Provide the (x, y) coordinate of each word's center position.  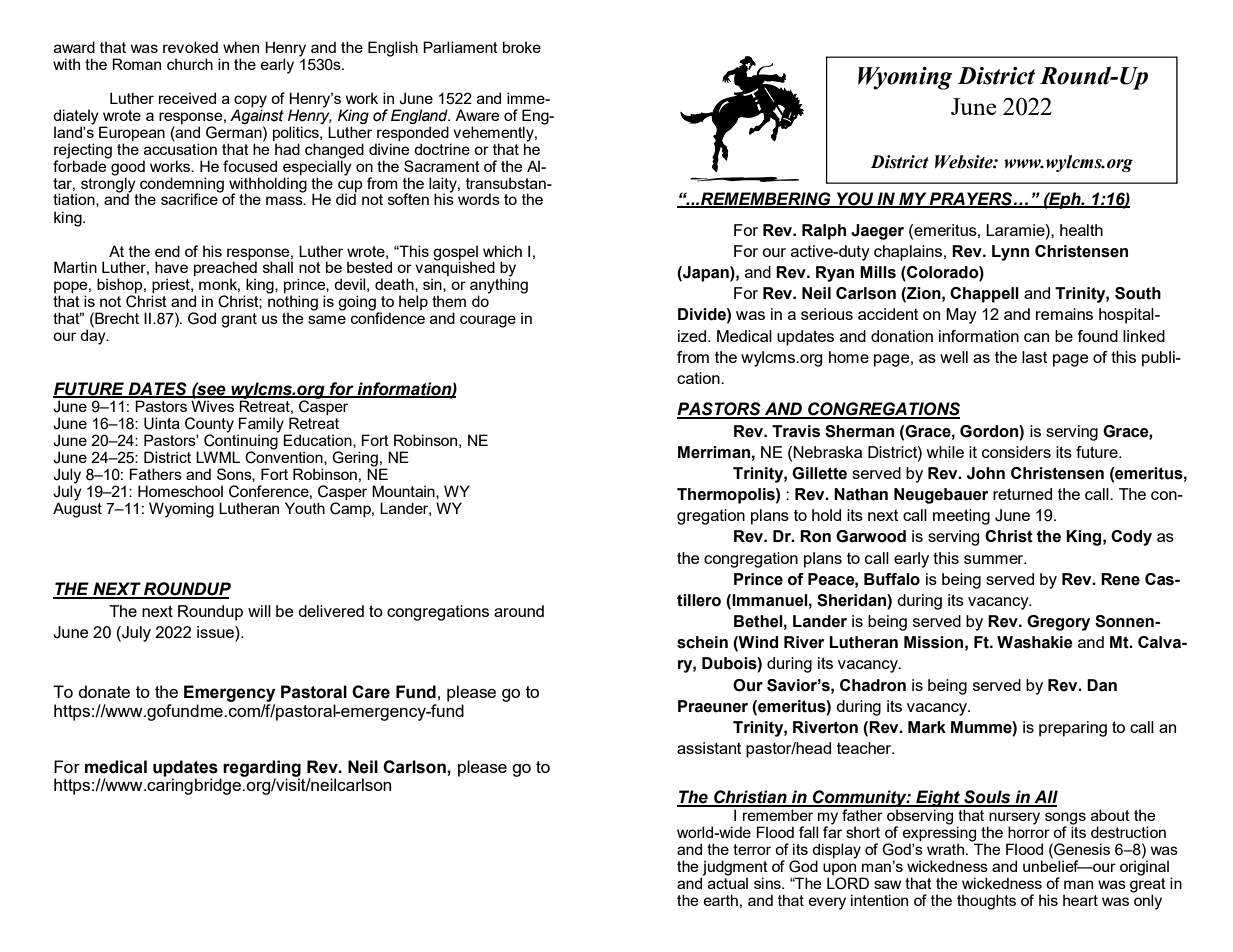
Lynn (1010, 253)
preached (225, 270)
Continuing (241, 442)
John (986, 473)
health (1081, 230)
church (190, 64)
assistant (709, 748)
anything (499, 286)
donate (104, 691)
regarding (262, 769)
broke (522, 47)
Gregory (1058, 623)
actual (728, 882)
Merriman (714, 452)
